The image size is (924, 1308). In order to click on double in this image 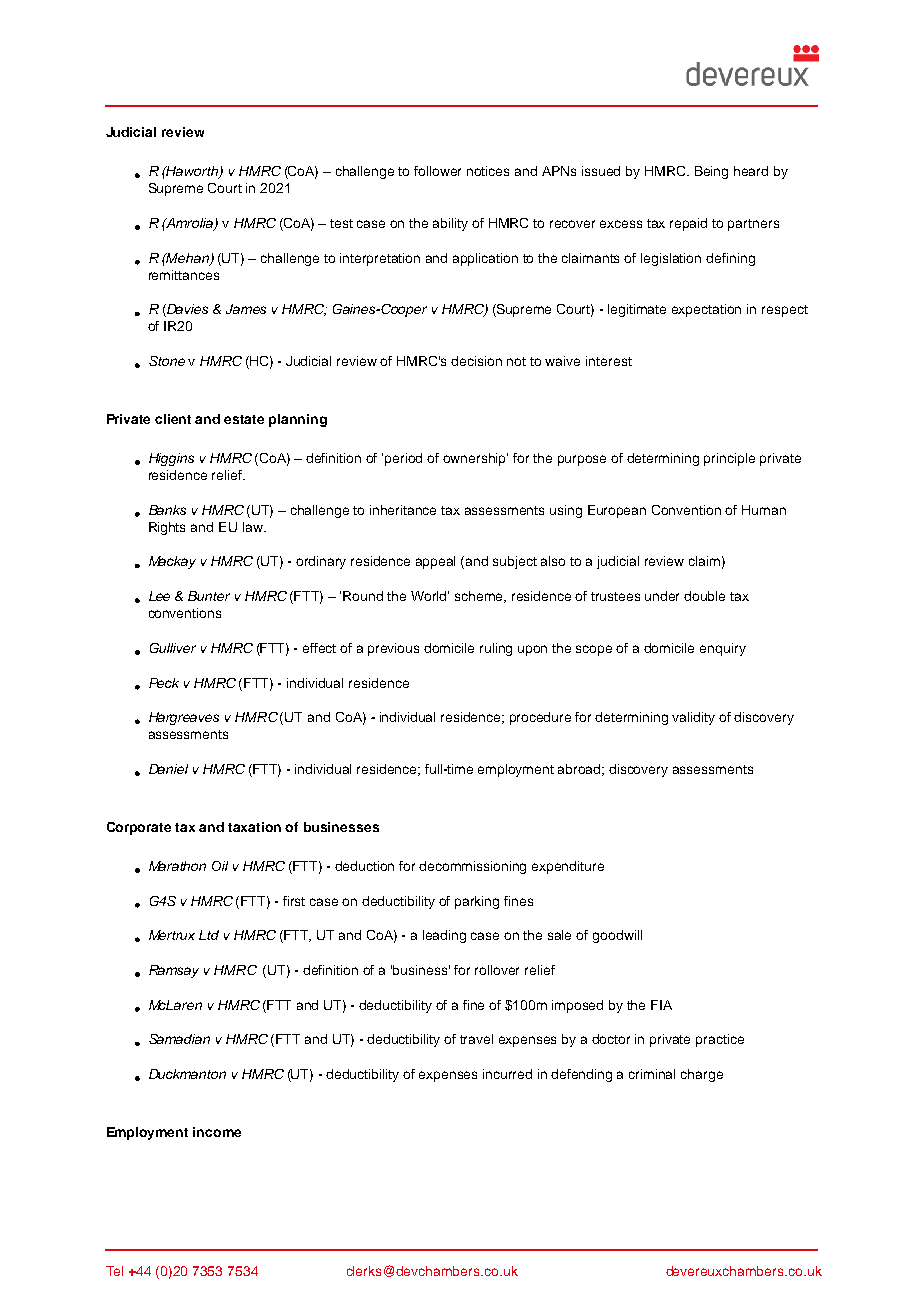, I will do `click(704, 596)`.
